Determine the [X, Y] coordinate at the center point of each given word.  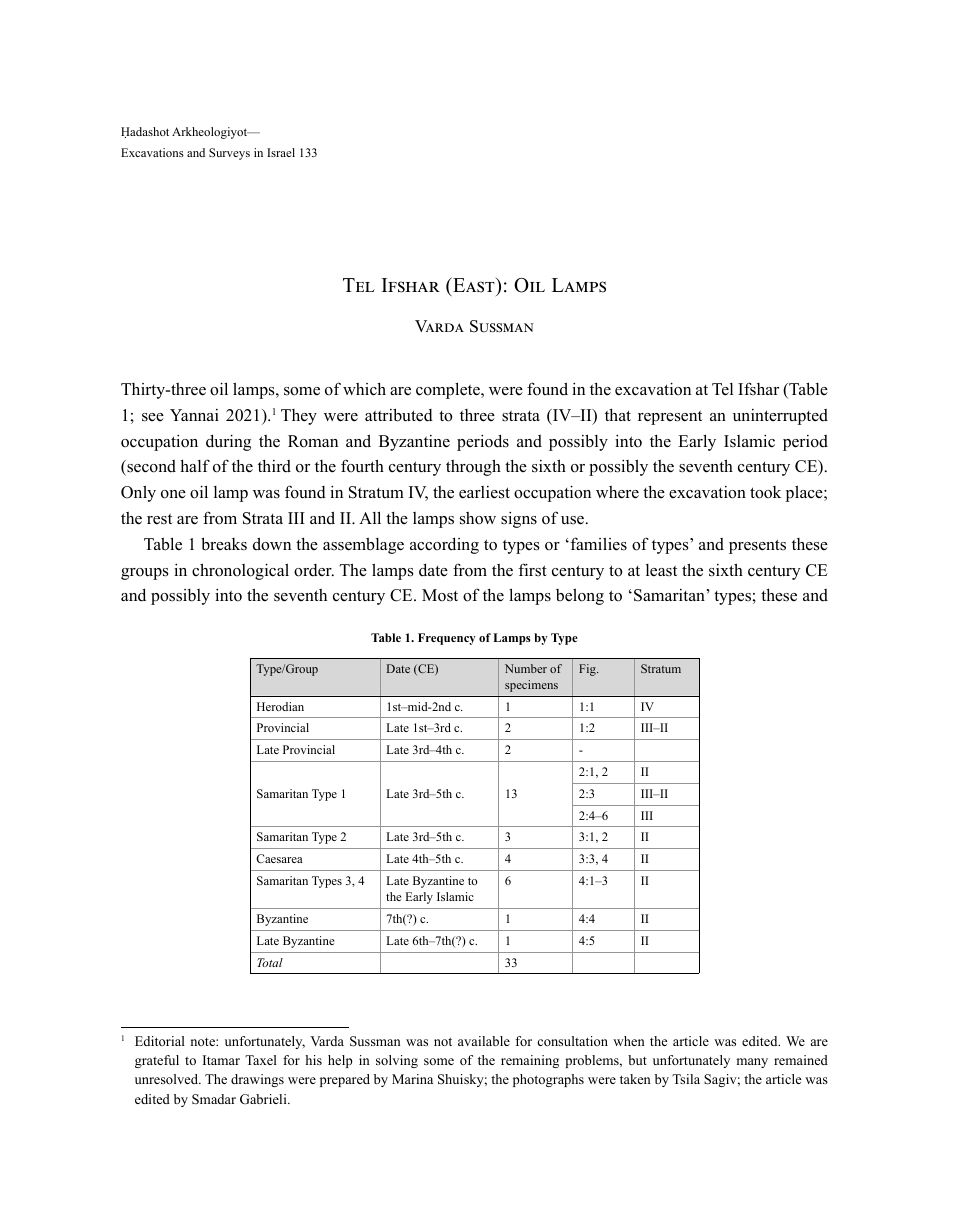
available [484, 1041]
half [195, 465]
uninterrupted [780, 417]
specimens [531, 686]
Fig [588, 670]
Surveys [229, 154]
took [765, 492]
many [752, 1063]
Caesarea [279, 858]
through [473, 467]
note [203, 1042]
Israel [281, 152]
